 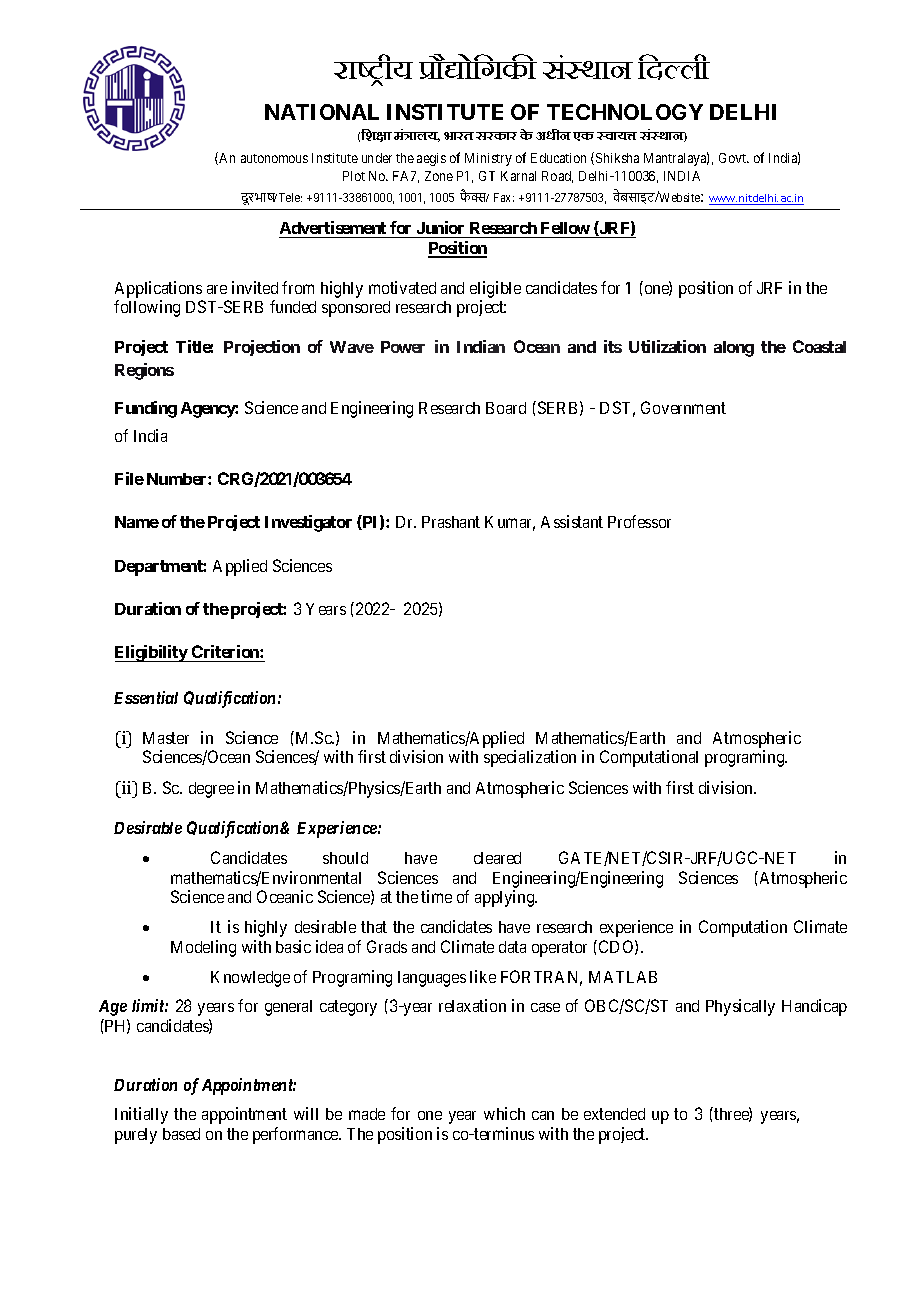 What do you see at coordinates (506, 408) in the screenshot?
I see `Board` at bounding box center [506, 408].
